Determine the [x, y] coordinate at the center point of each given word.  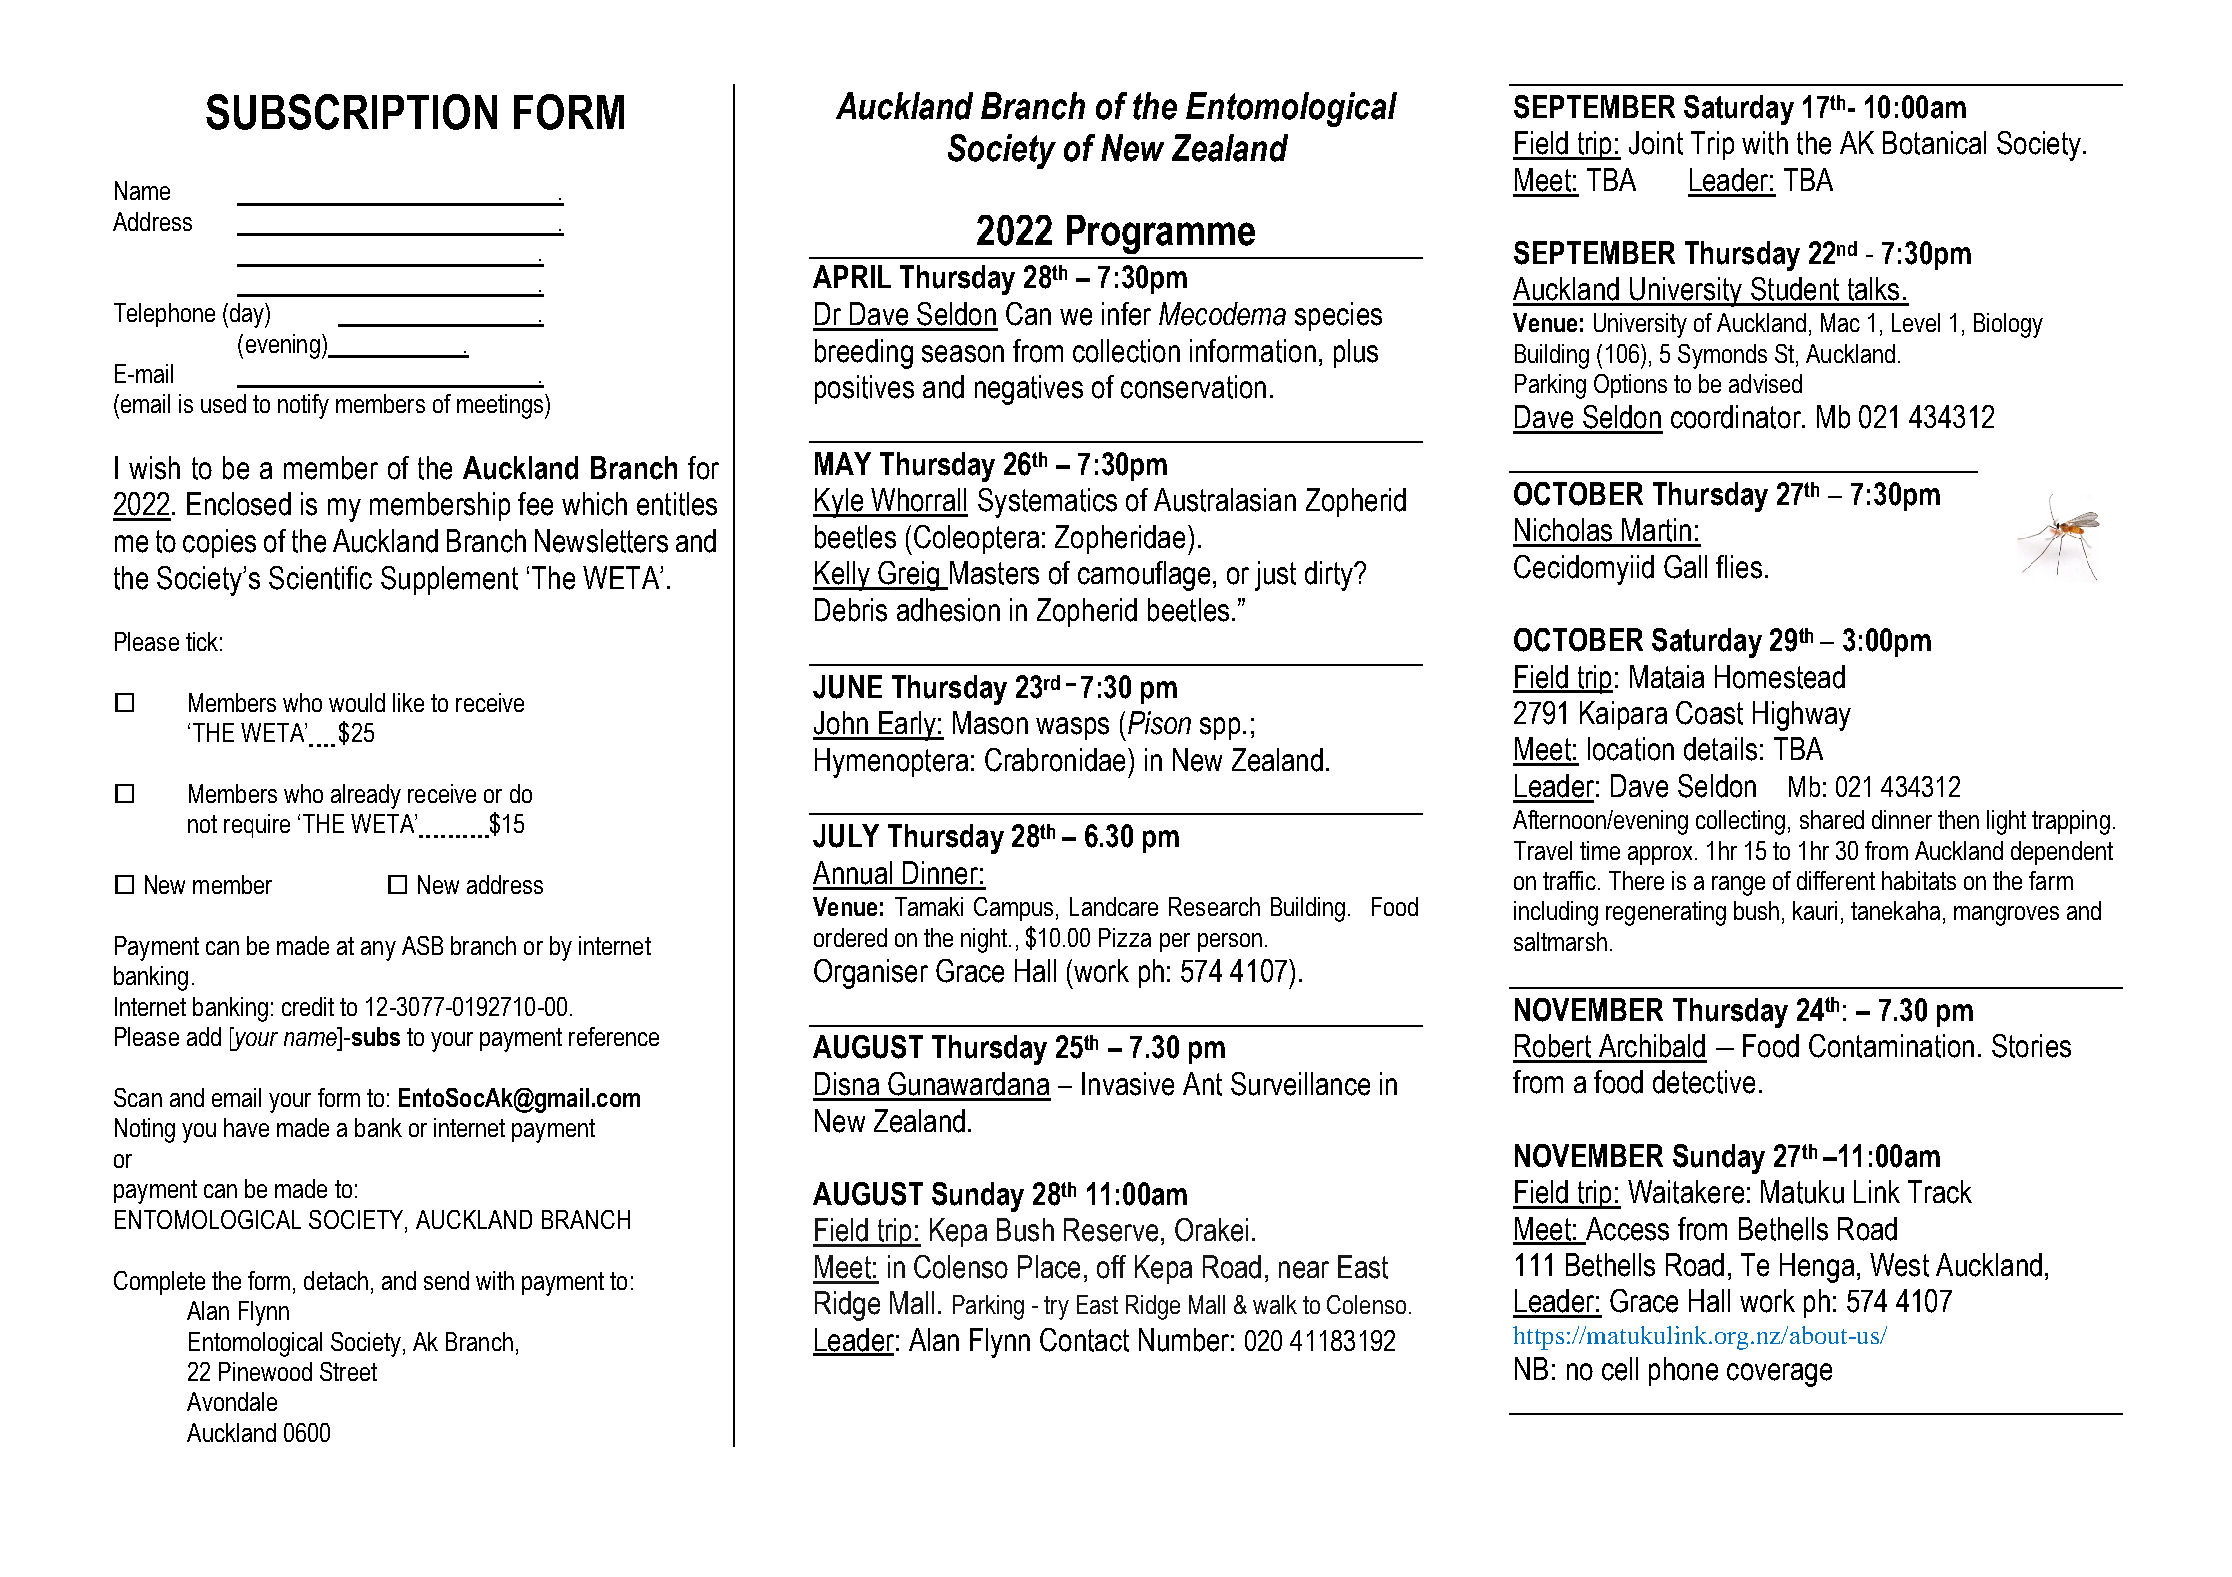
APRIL [852, 276]
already [366, 796]
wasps [1072, 728]
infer [1126, 314]
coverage [1779, 1375]
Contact [1084, 1340]
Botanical [1934, 143]
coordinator [1737, 417]
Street [348, 1371]
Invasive [1128, 1084]
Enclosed [239, 504]
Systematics [1047, 503]
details [1720, 749]
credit [308, 1006]
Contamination [1891, 1046]
